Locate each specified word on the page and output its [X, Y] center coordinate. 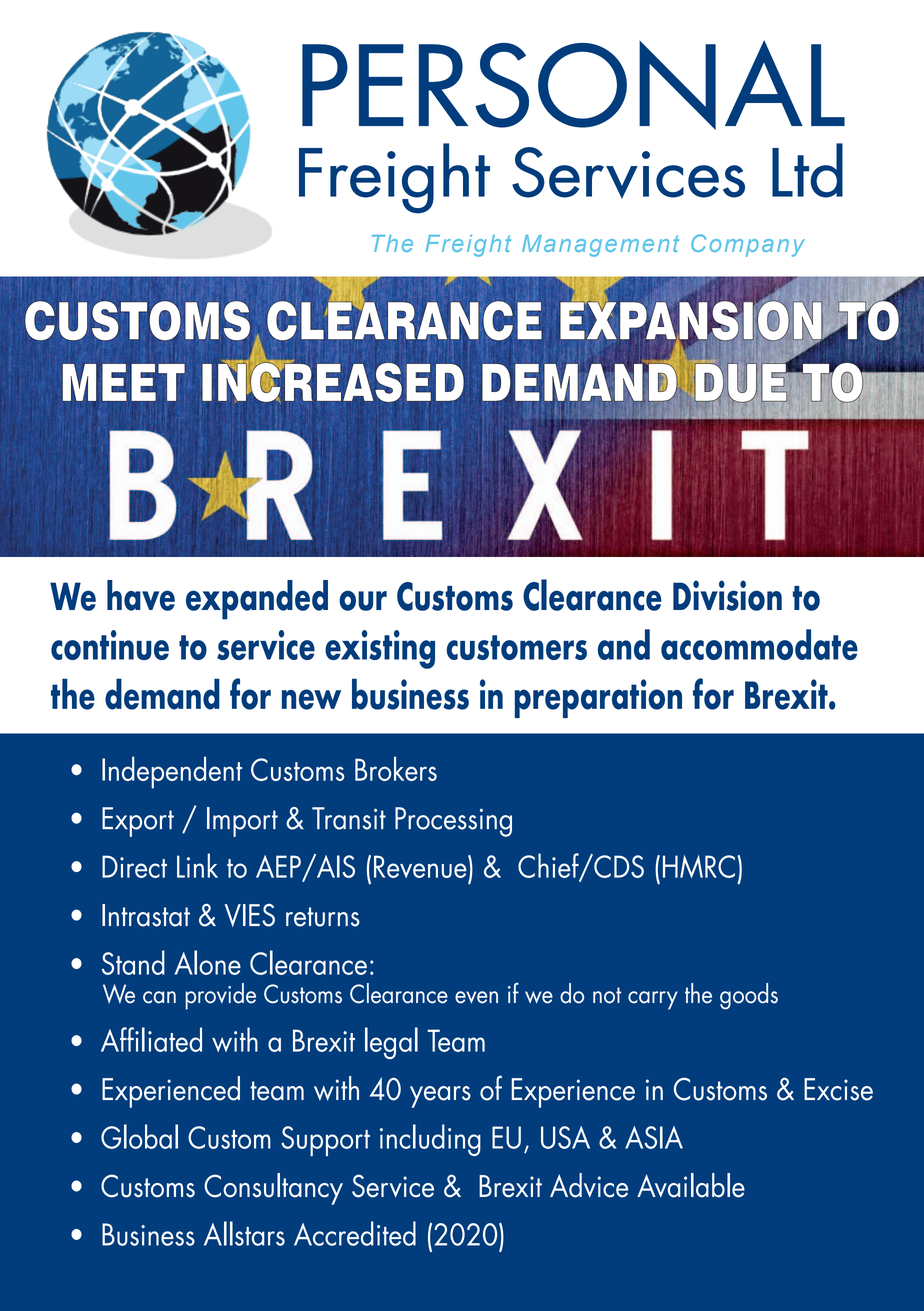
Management [600, 246]
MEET [124, 382]
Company [748, 245]
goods [749, 996]
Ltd [807, 170]
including [430, 1140]
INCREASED [333, 381]
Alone [208, 962]
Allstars [244, 1233]
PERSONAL [573, 85]
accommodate [759, 644]
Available [691, 1185]
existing [380, 649]
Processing [453, 822]
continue [110, 645]
